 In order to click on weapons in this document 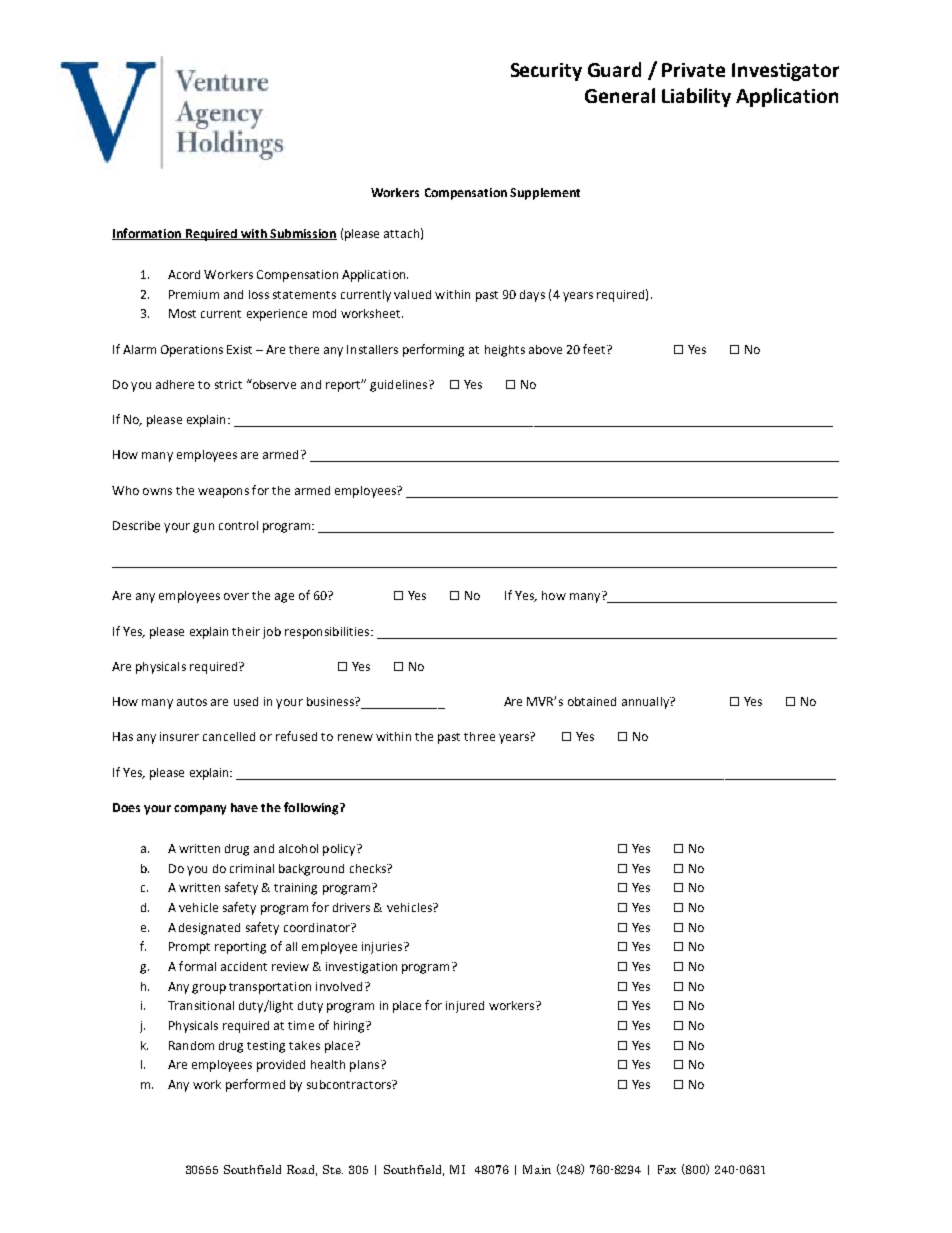, I will do `click(223, 493)`.
